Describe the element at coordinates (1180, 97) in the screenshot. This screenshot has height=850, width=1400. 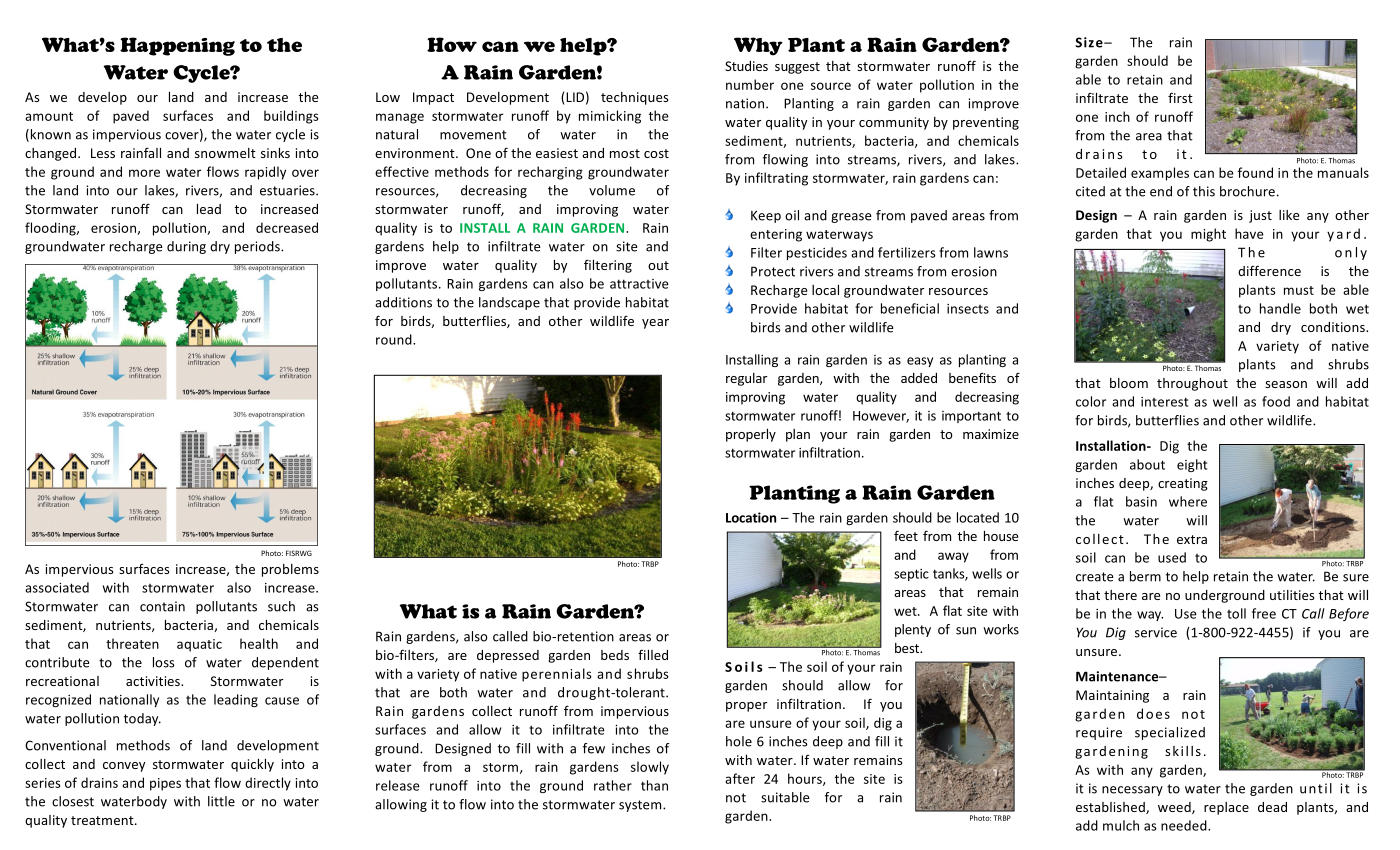
I see `first` at that location.
